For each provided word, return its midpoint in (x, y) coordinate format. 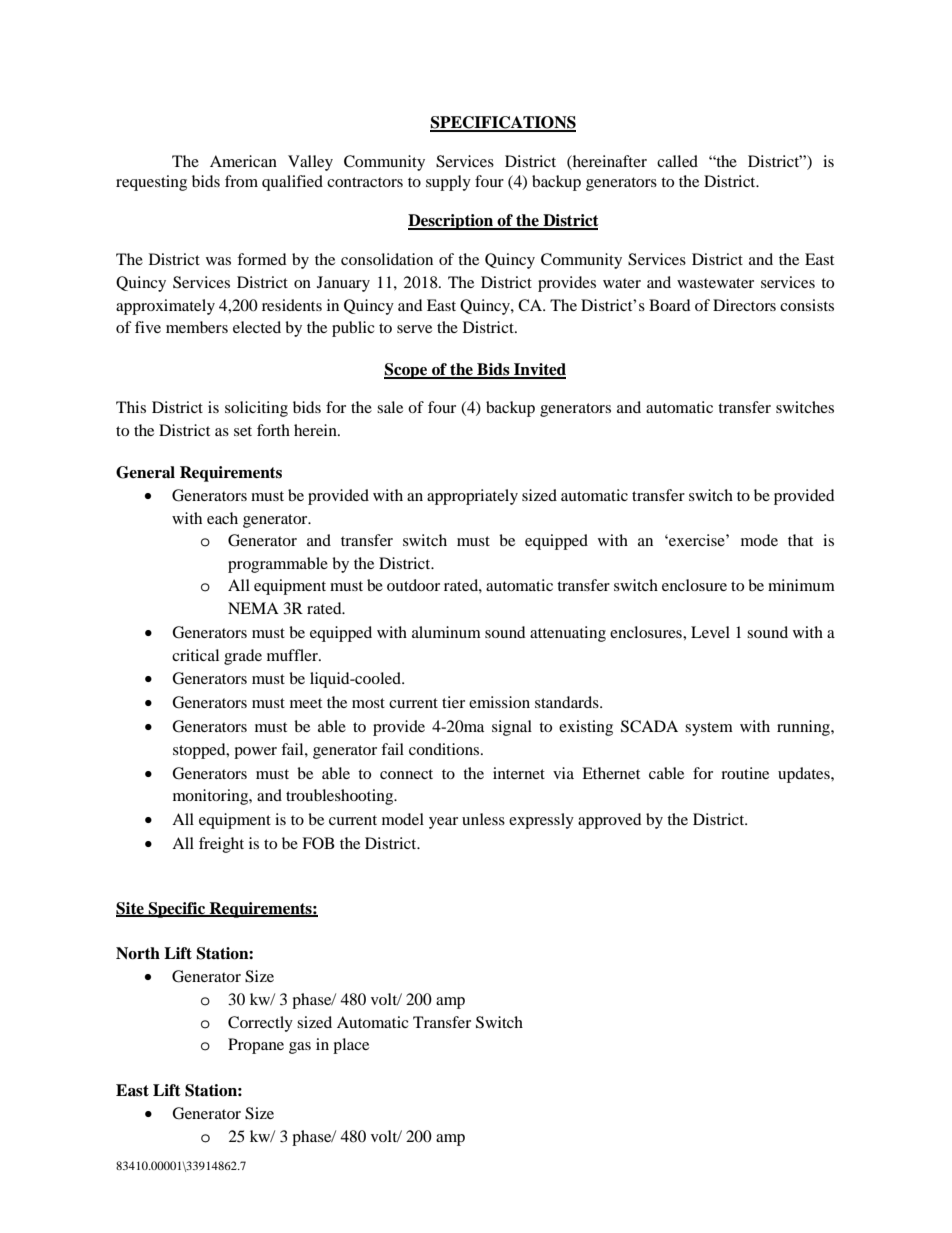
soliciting (256, 409)
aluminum (446, 632)
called (677, 161)
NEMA (253, 608)
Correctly (260, 1024)
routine (745, 773)
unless (483, 819)
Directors (744, 305)
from (241, 181)
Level (710, 632)
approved (610, 821)
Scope (407, 371)
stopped (200, 751)
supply (448, 183)
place (351, 1046)
